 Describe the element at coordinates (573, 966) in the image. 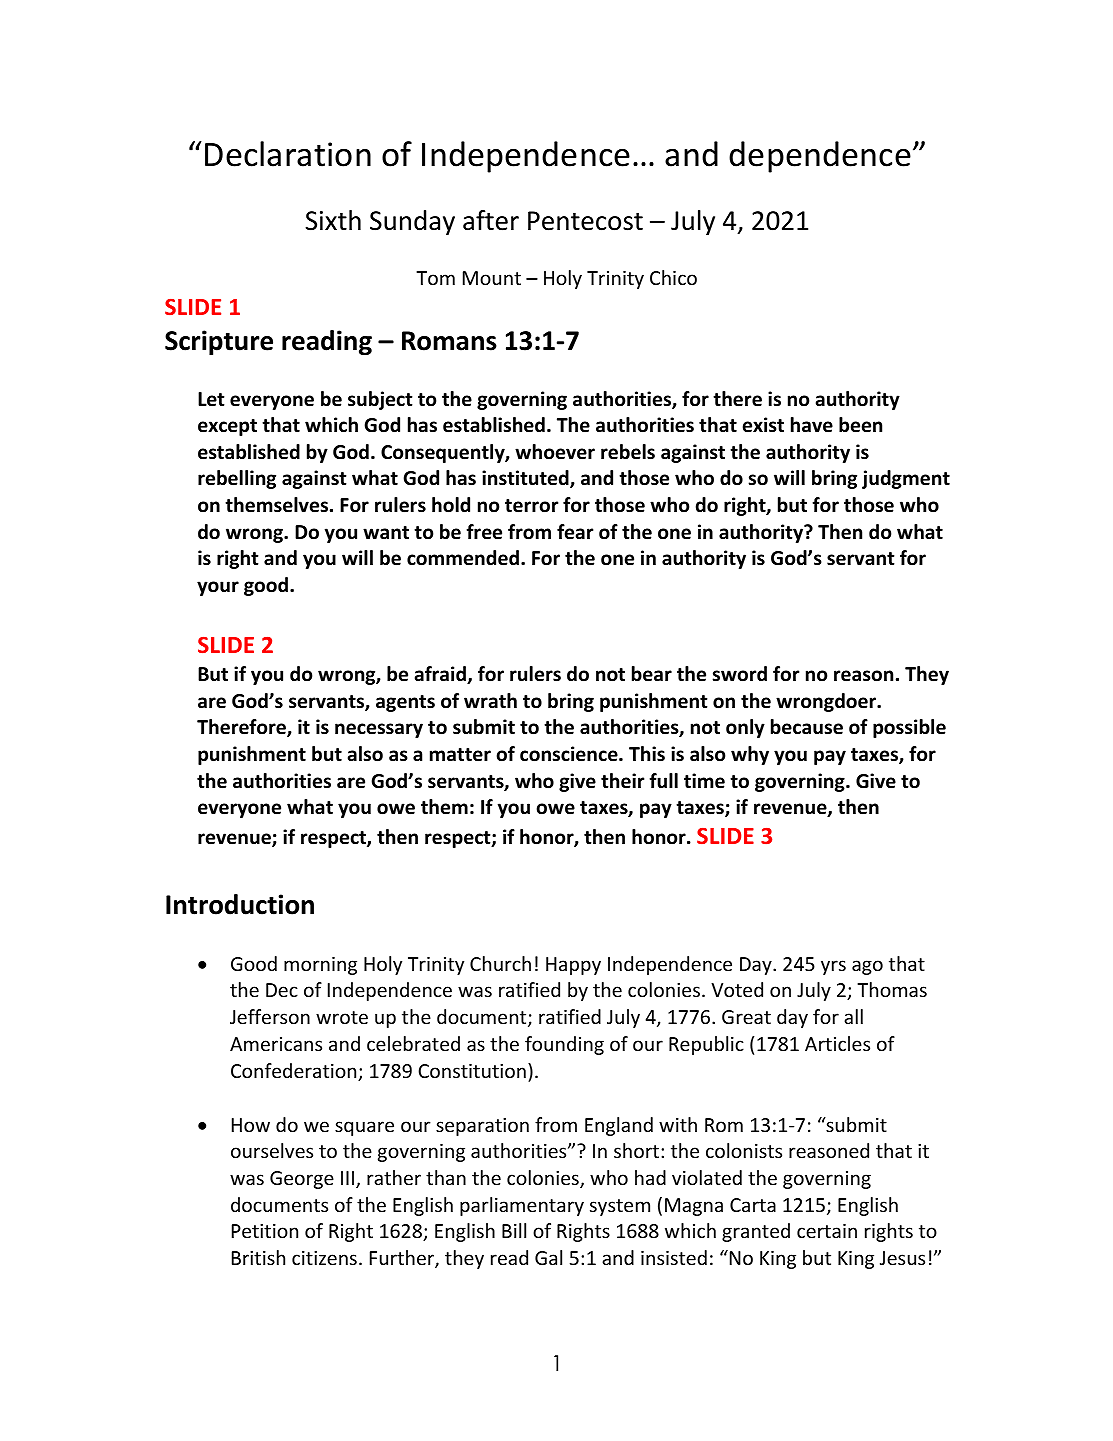

I see `Happy` at that location.
